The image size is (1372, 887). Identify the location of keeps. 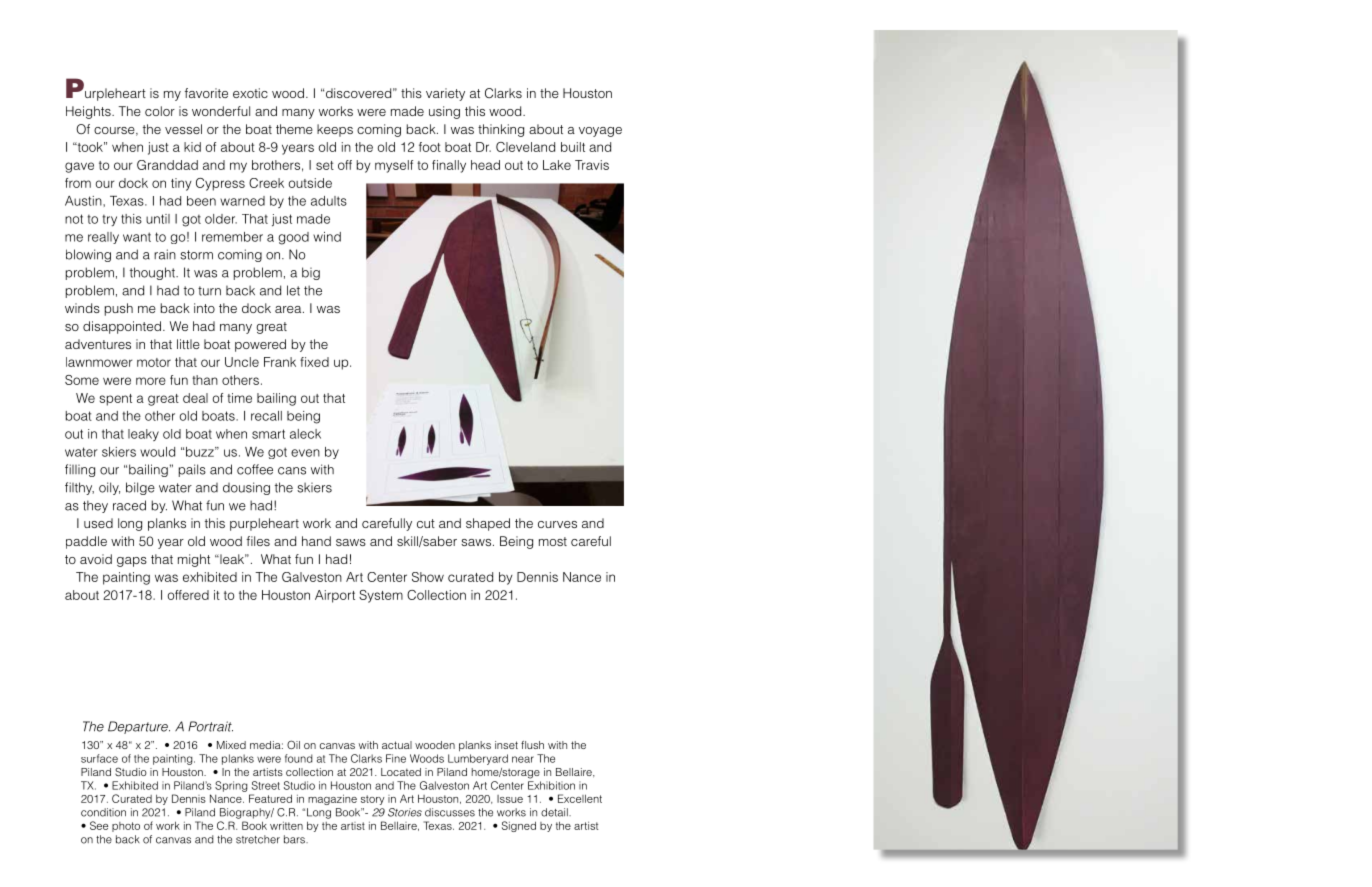
(335, 130).
